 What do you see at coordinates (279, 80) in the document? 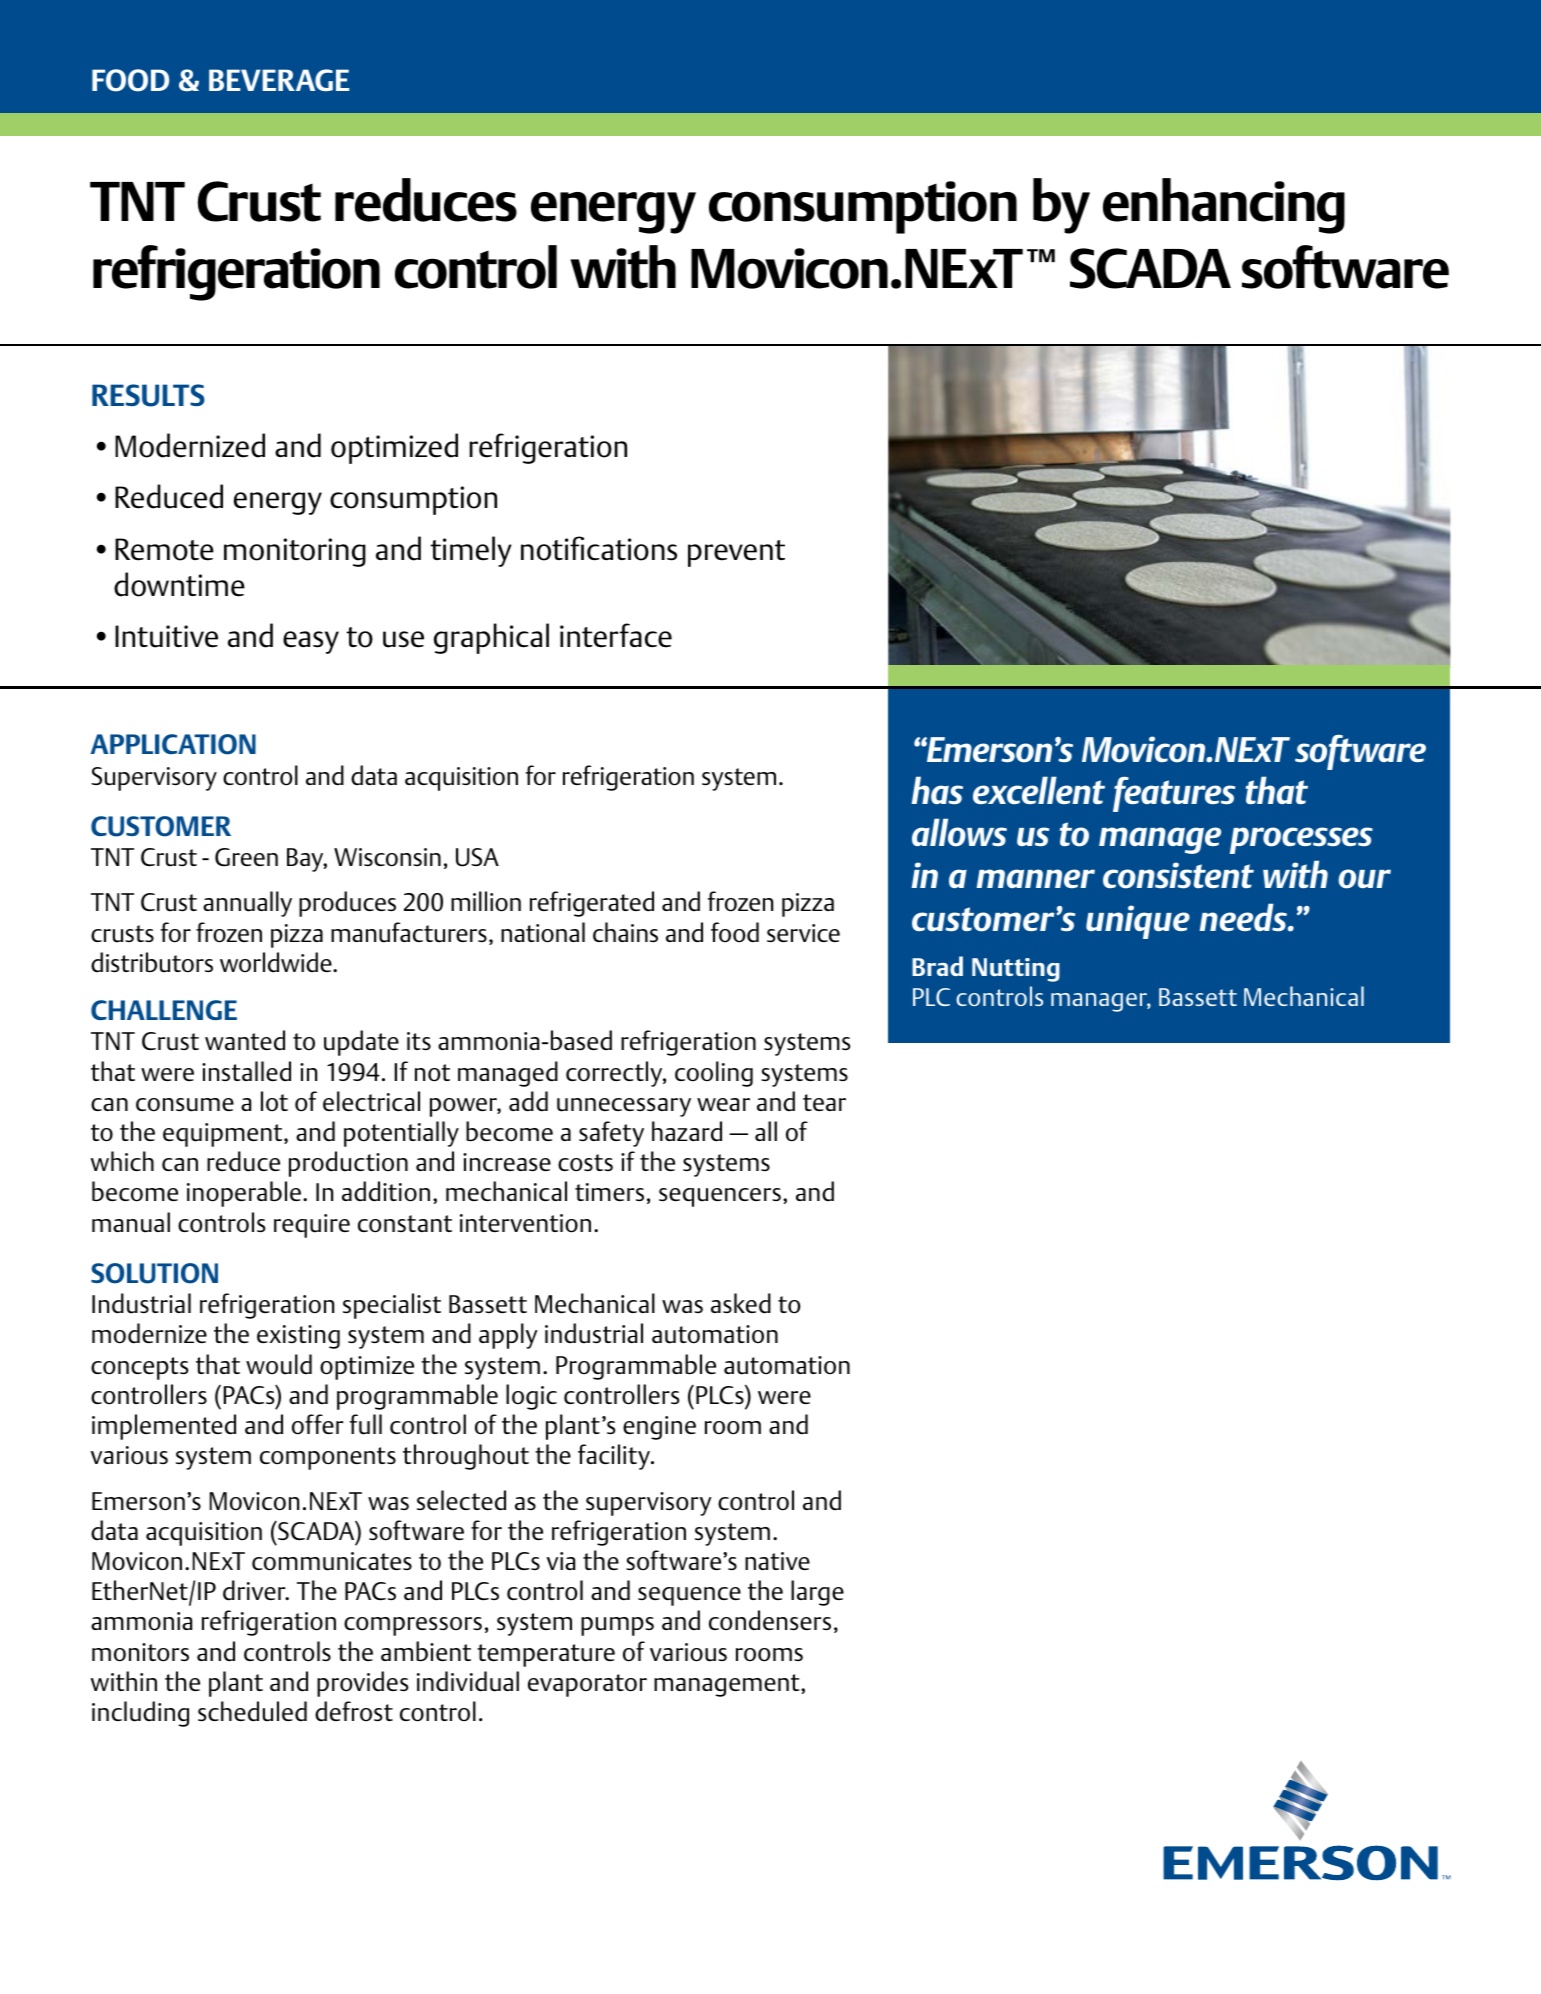
I see `BEVERAGE` at bounding box center [279, 80].
